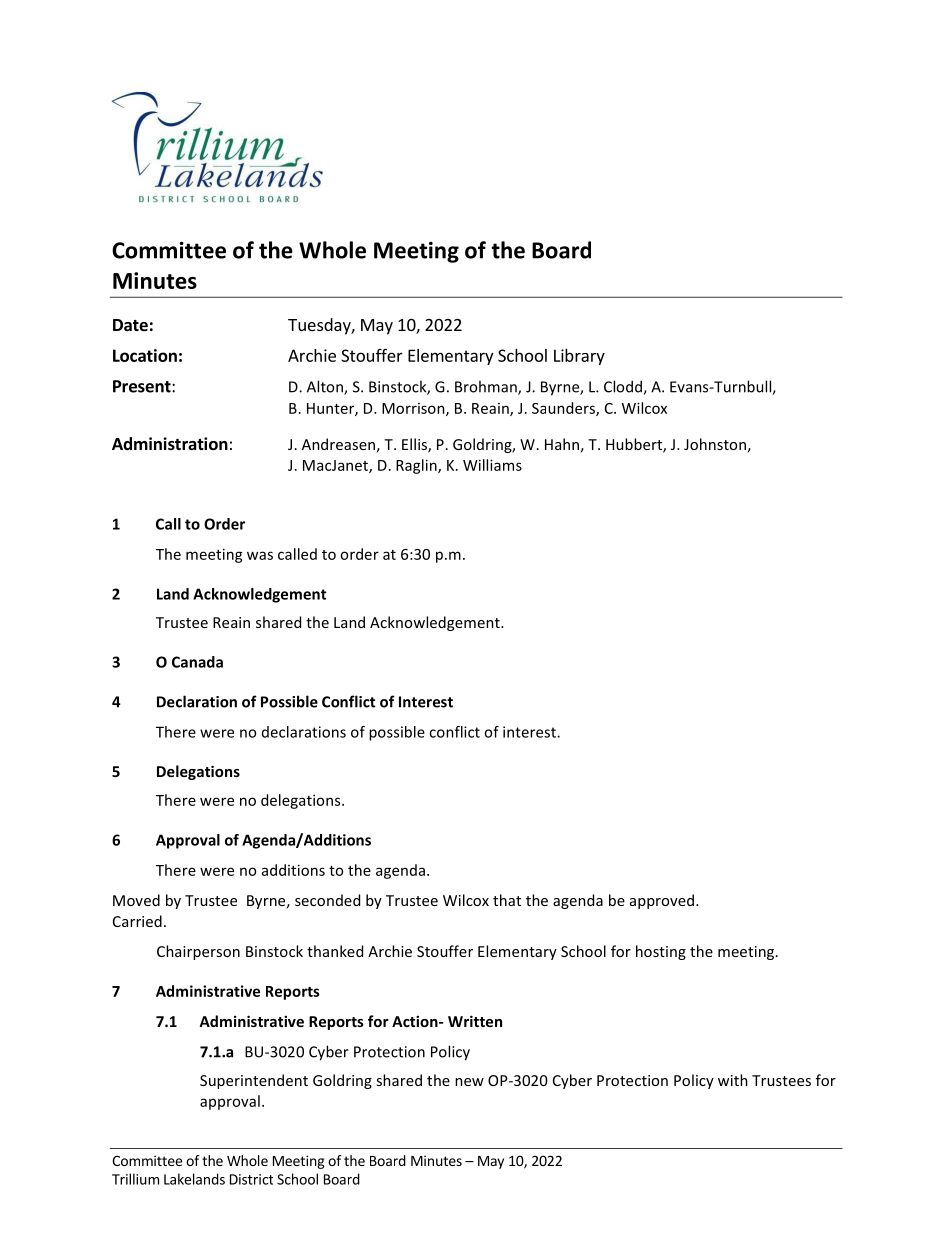  Describe the element at coordinates (414, 409) in the screenshot. I see `Morrison` at that location.
